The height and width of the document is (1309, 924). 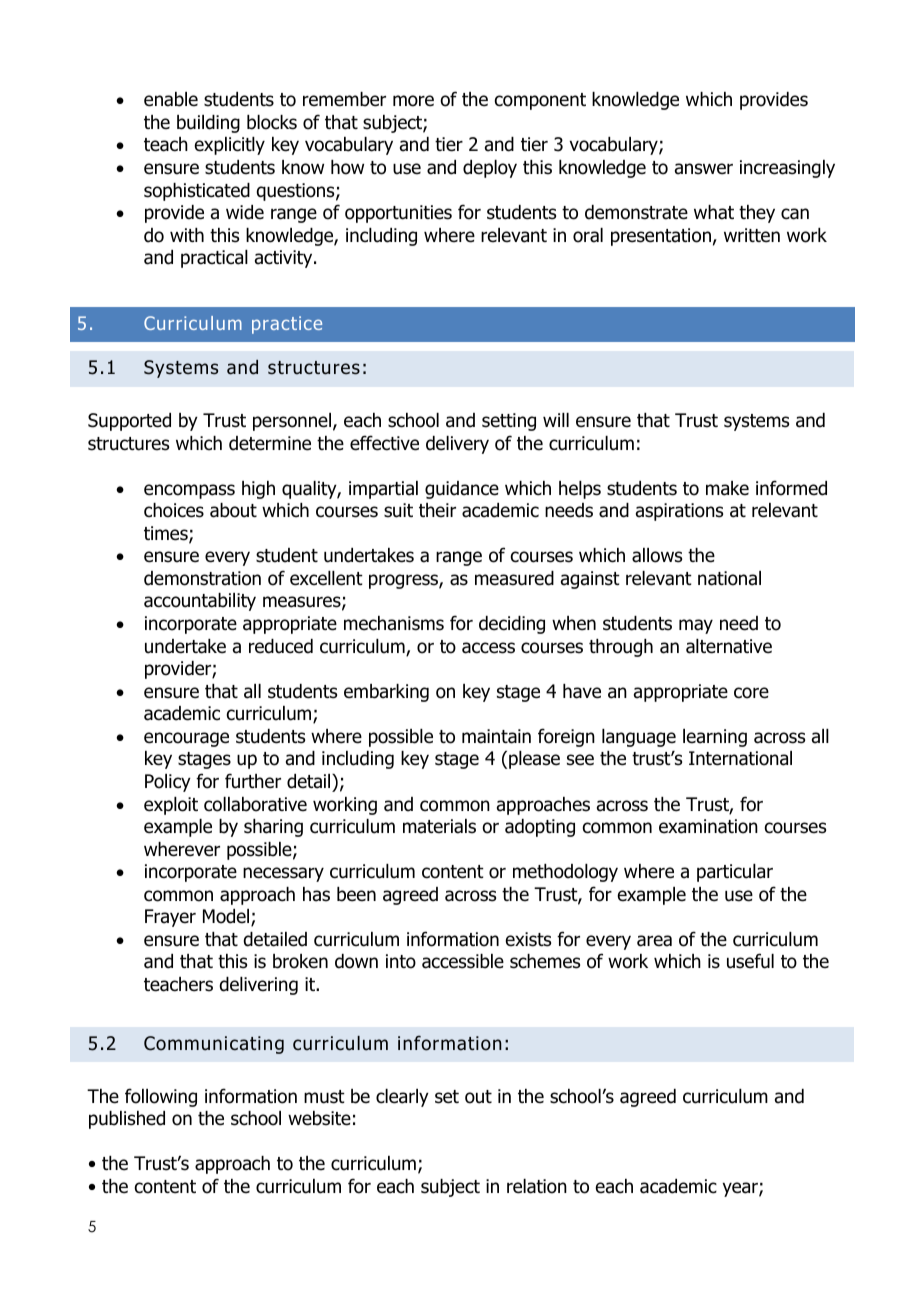 What do you see at coordinates (462, 490) in the document?
I see `guidance` at bounding box center [462, 490].
